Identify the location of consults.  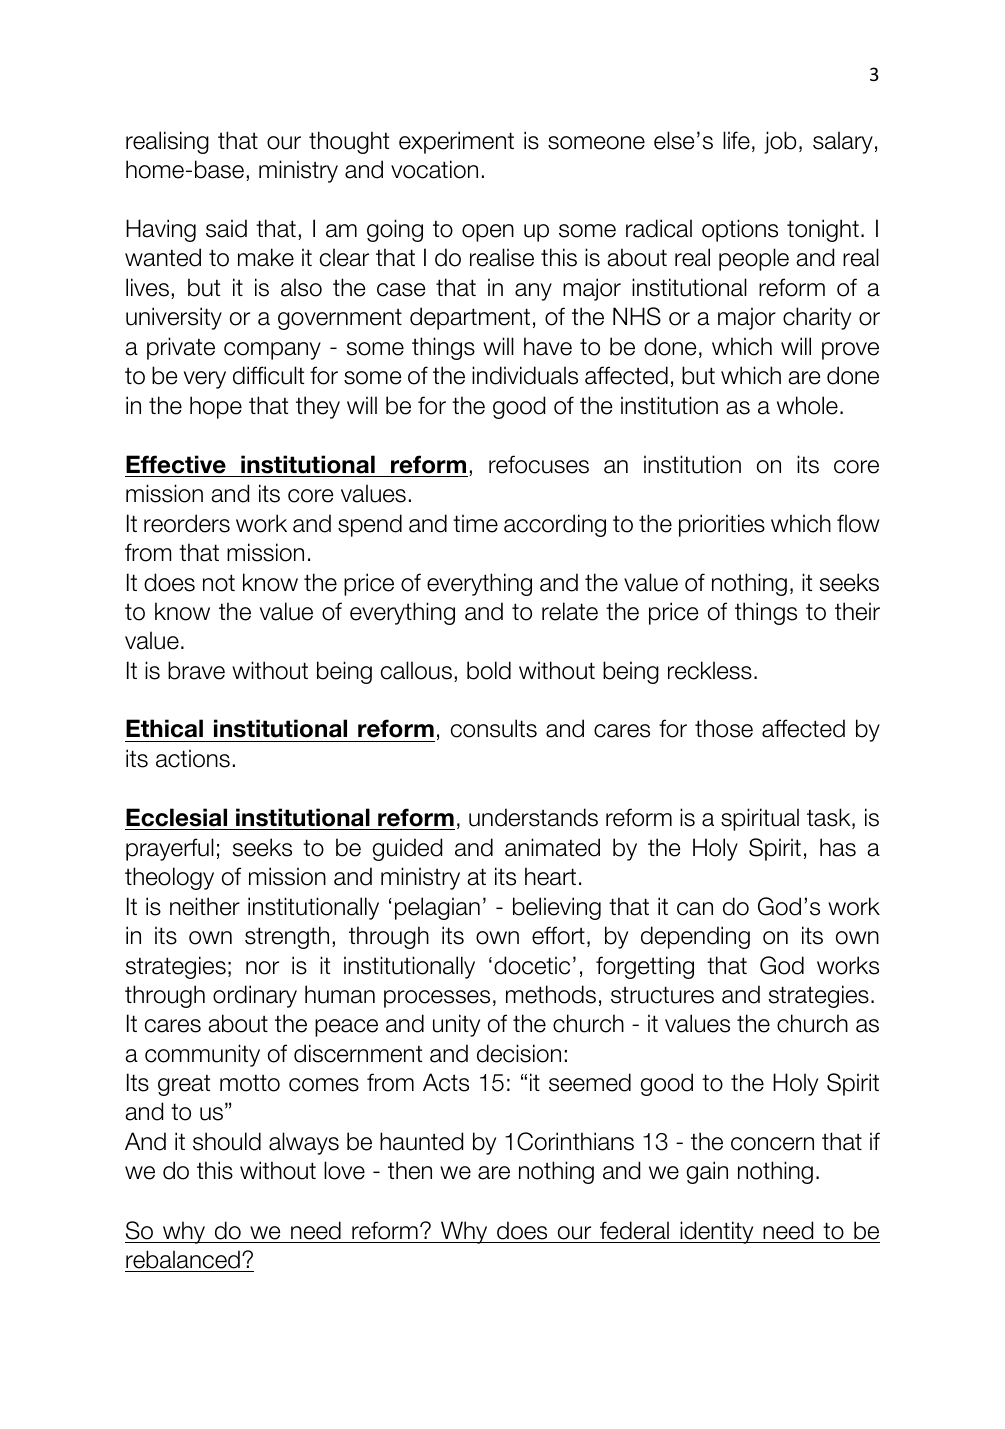
(494, 728).
